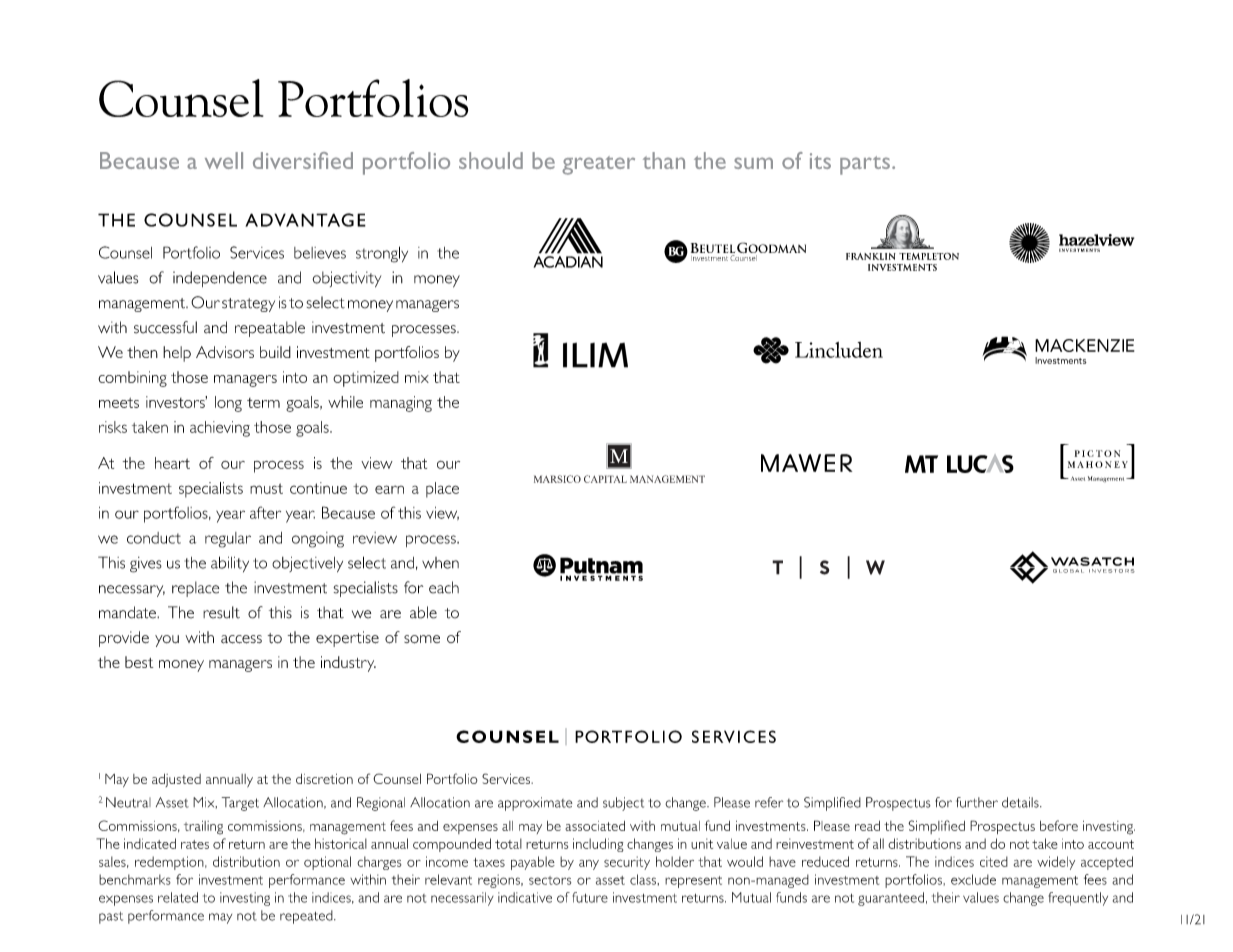  I want to click on related, so click(178, 897).
